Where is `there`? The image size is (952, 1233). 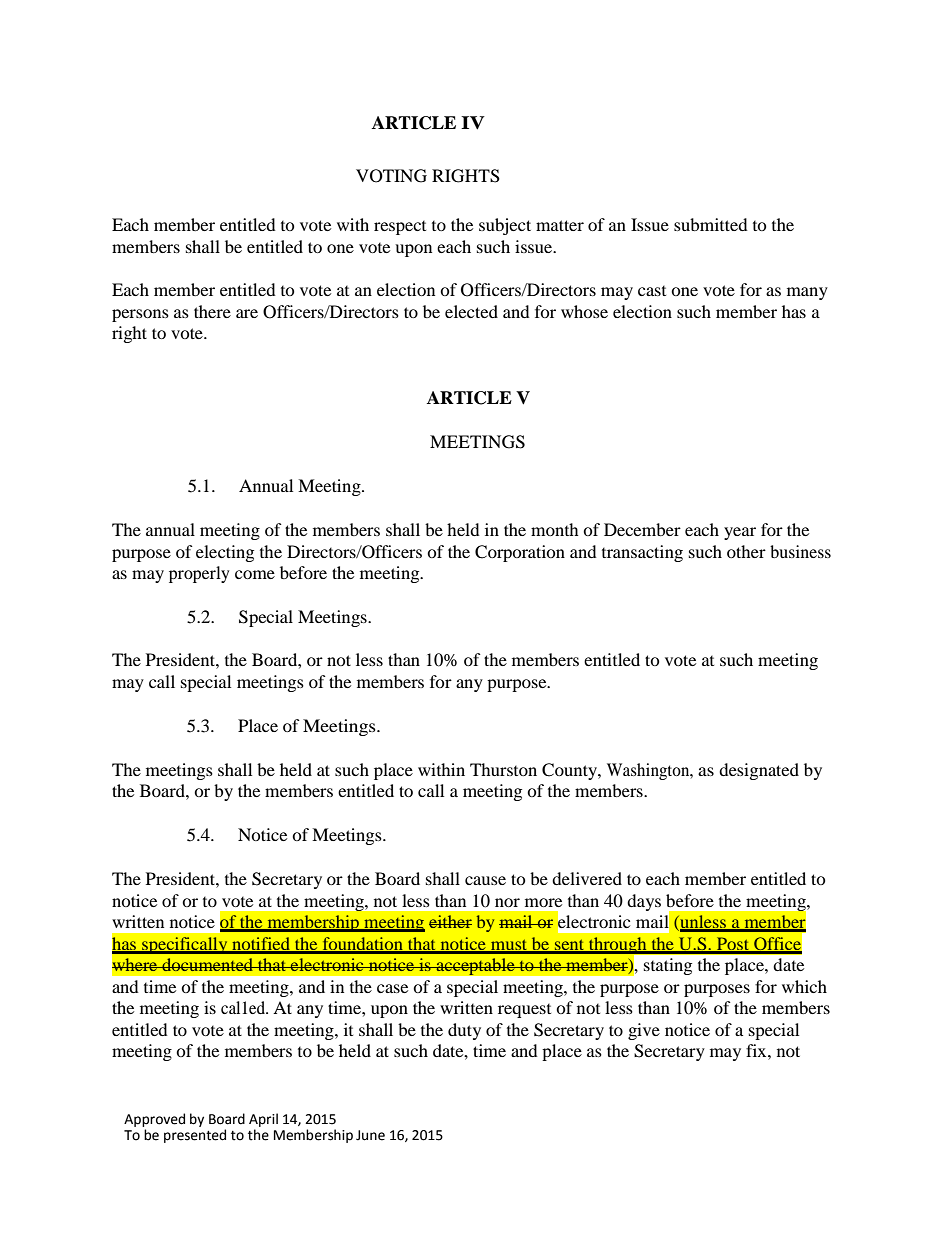
there is located at coordinates (212, 311).
